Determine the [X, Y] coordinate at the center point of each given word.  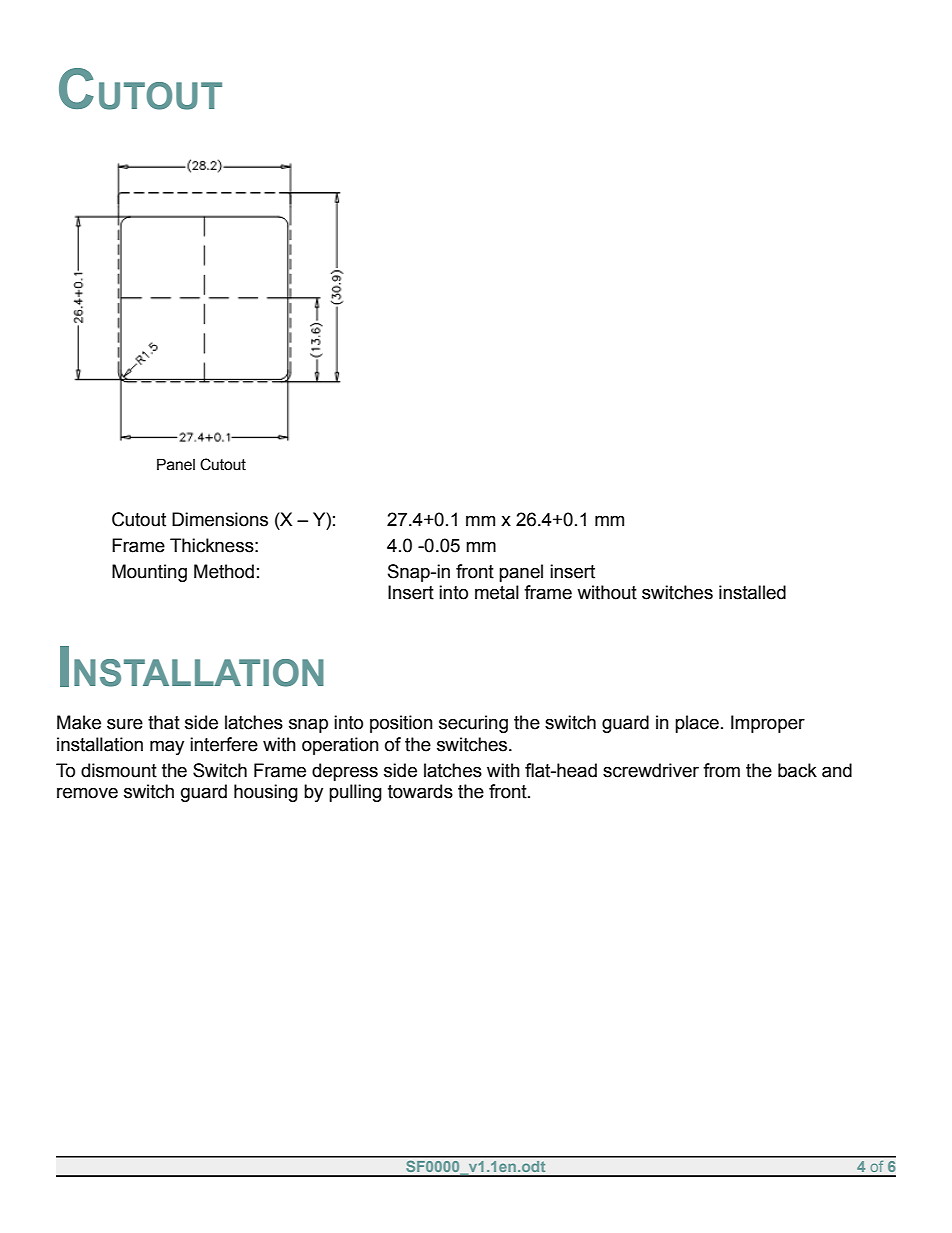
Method [224, 571]
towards [420, 791]
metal [497, 592]
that [164, 722]
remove [87, 793]
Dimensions [220, 519]
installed [752, 592]
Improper [768, 724]
